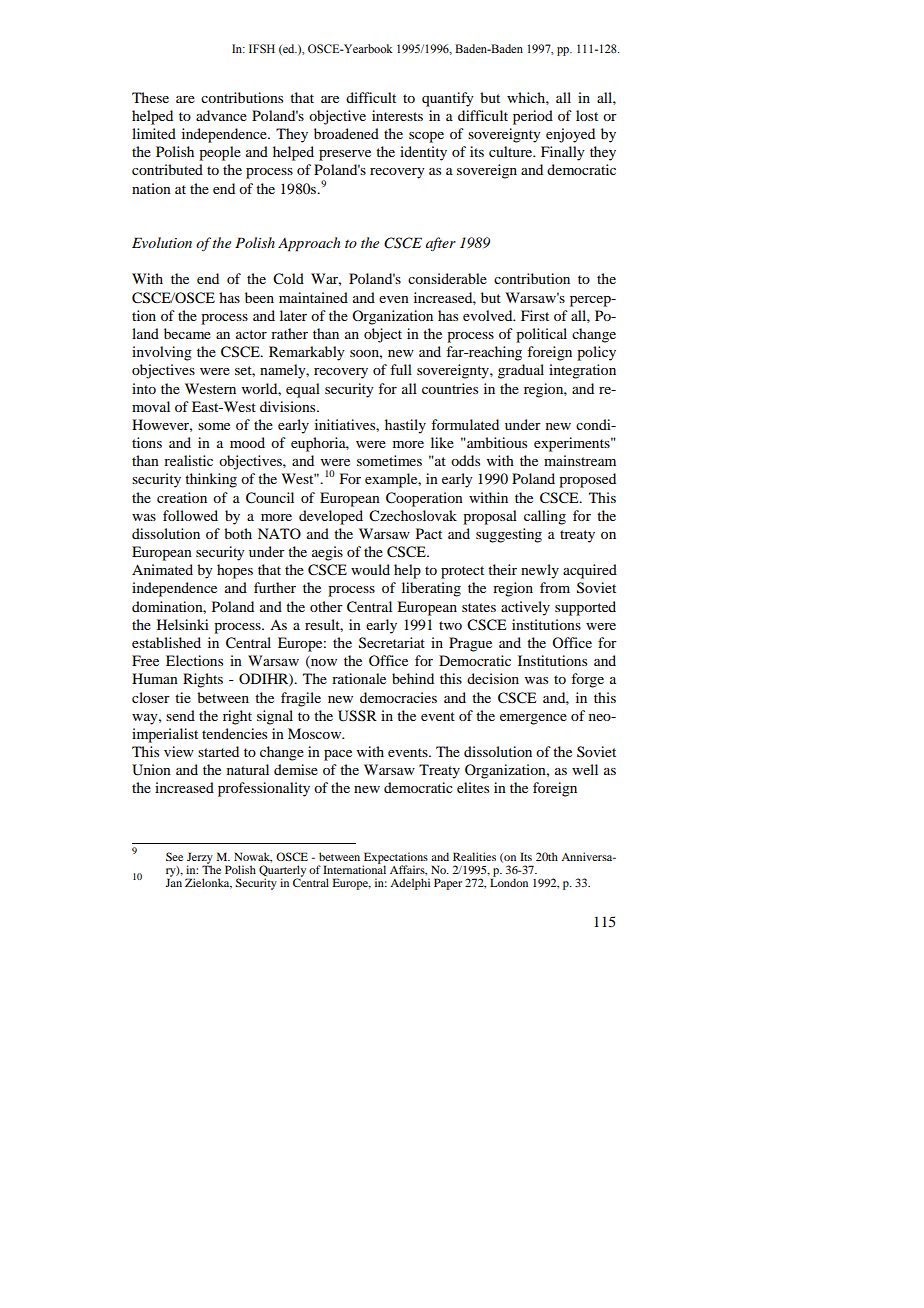  I want to click on Adelphi, so click(410, 884).
